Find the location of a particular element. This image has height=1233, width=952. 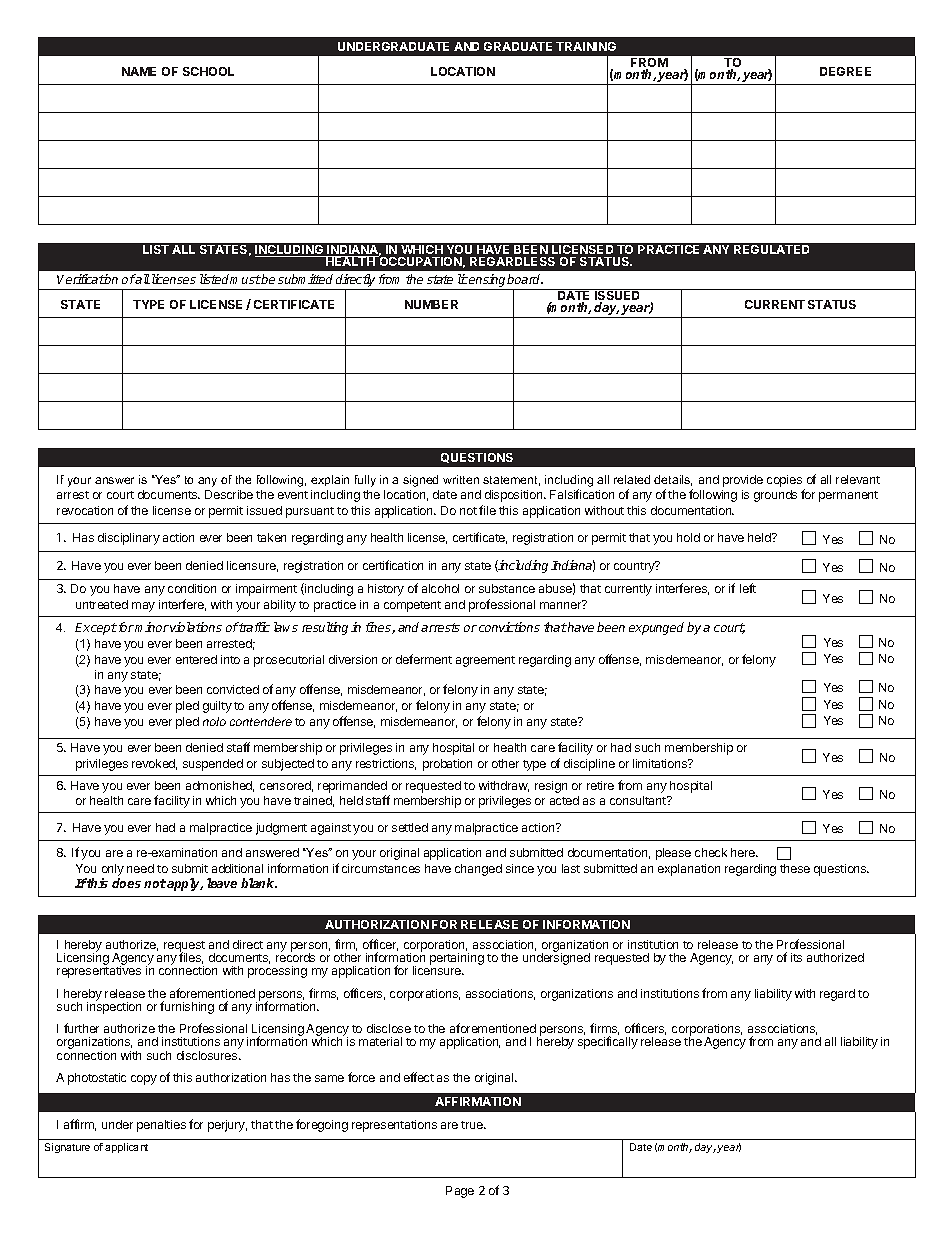

provide is located at coordinates (743, 481).
